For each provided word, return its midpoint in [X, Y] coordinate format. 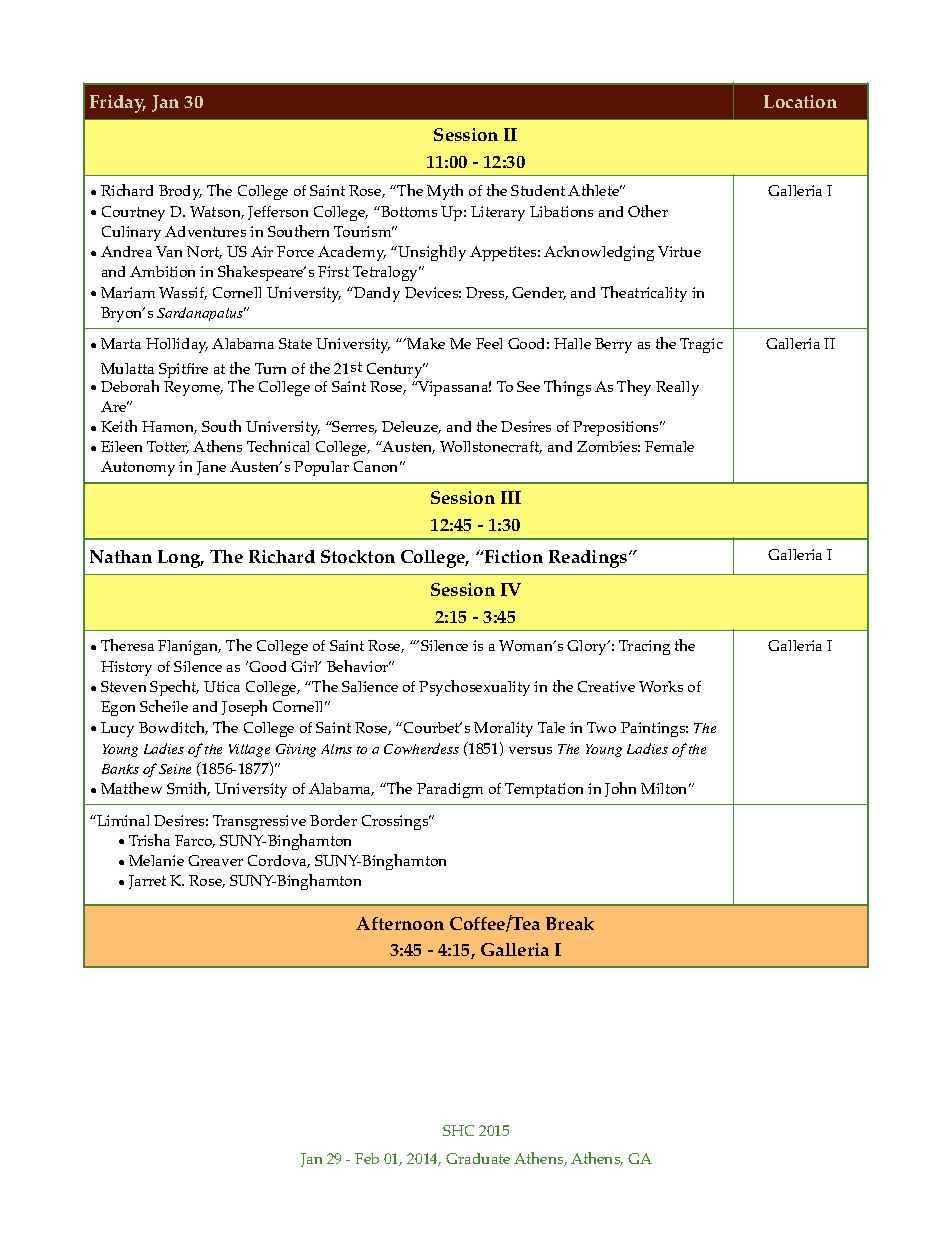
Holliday [177, 345]
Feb [367, 1158]
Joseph [244, 708]
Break [570, 923]
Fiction [513, 556]
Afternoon [400, 923]
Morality [503, 729]
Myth [445, 192]
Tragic [701, 345]
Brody [180, 192]
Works [661, 686]
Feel [489, 343]
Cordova [279, 861]
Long [180, 559]
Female [669, 446]
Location [800, 101]
